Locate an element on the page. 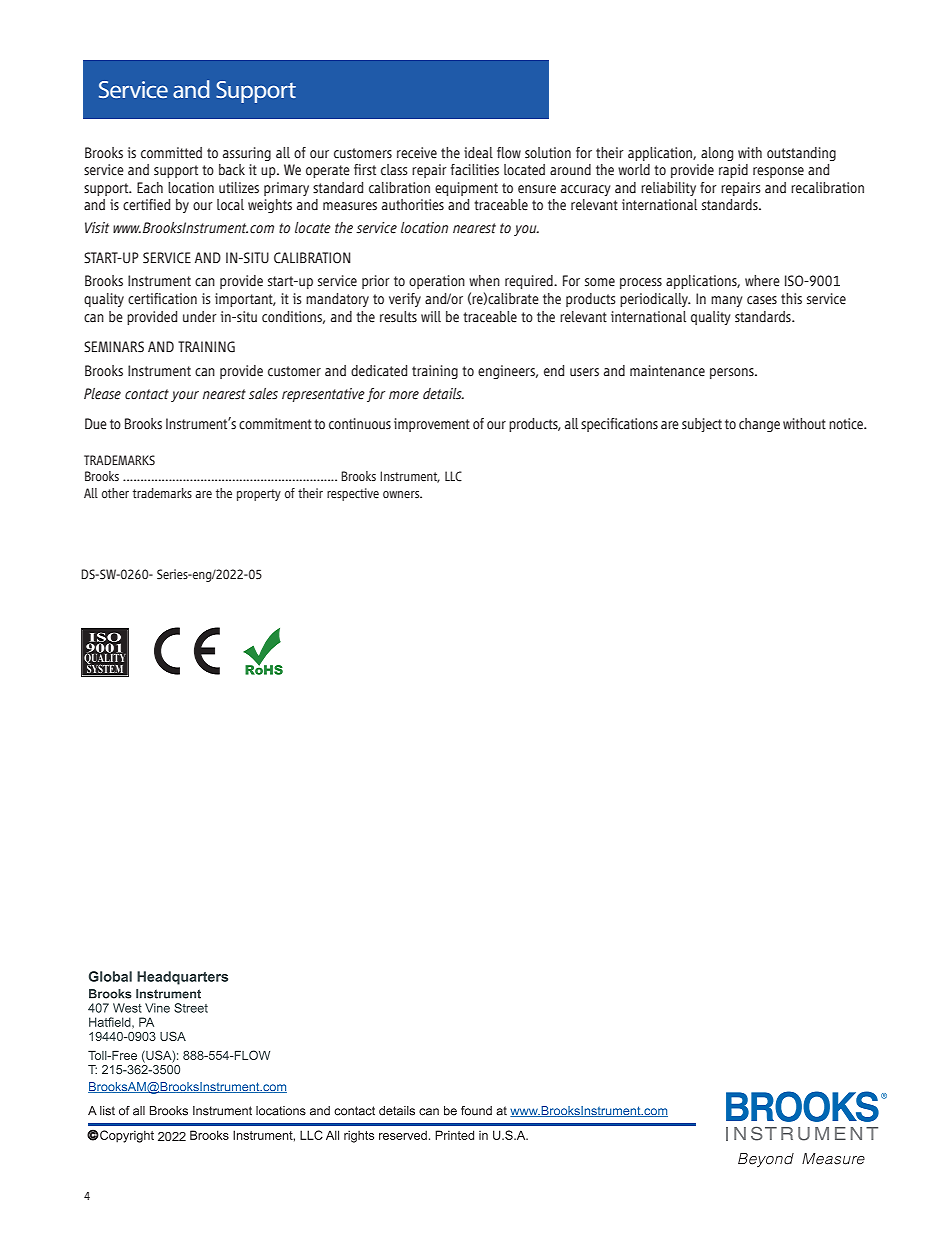 This document has height=1233, width=952. committed is located at coordinates (171, 153).
